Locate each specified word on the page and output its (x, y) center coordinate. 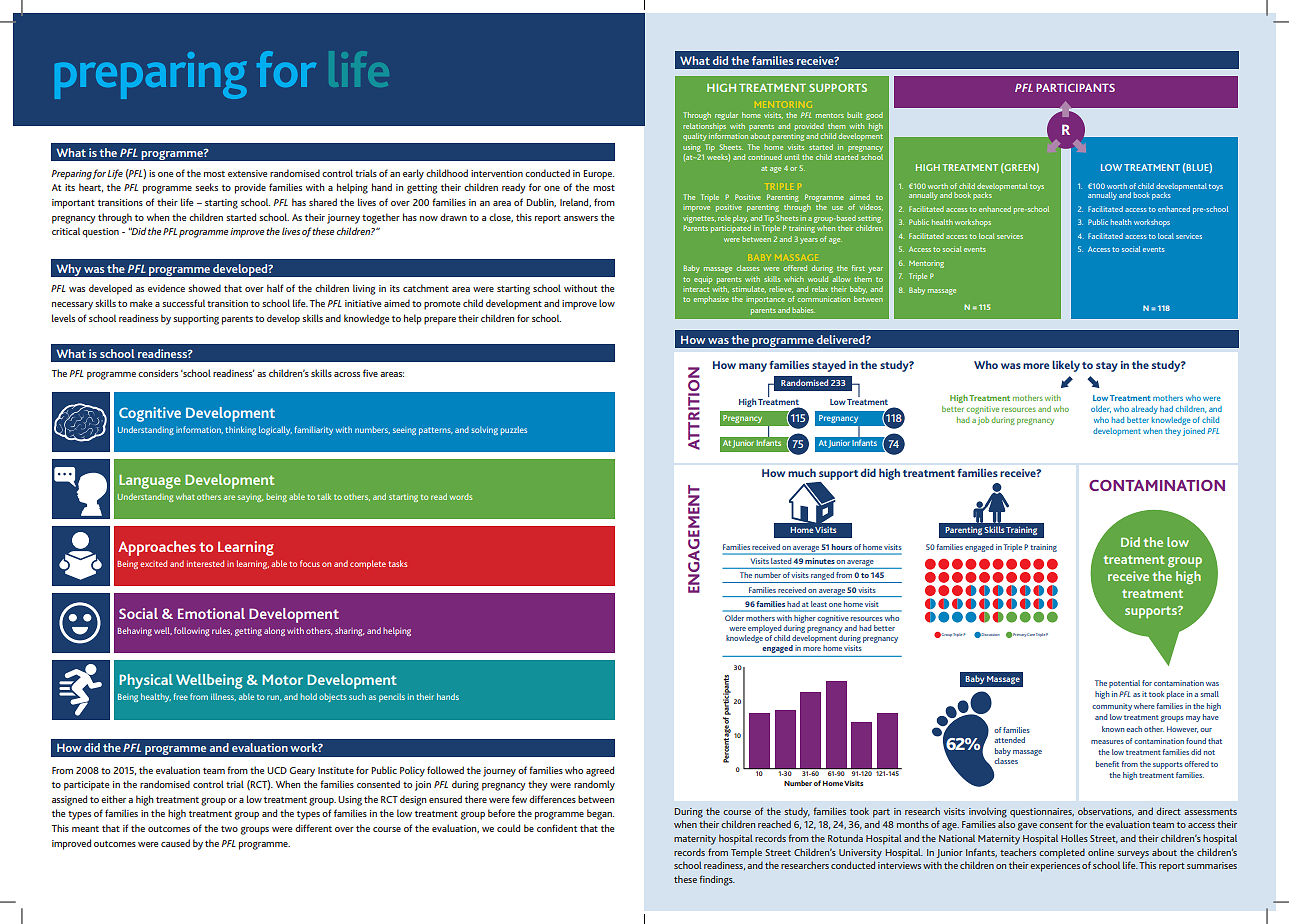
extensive (247, 173)
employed (765, 630)
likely (1066, 366)
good (874, 116)
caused (175, 843)
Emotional (211, 613)
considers (158, 373)
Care (1030, 634)
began (600, 814)
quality (695, 137)
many (753, 367)
